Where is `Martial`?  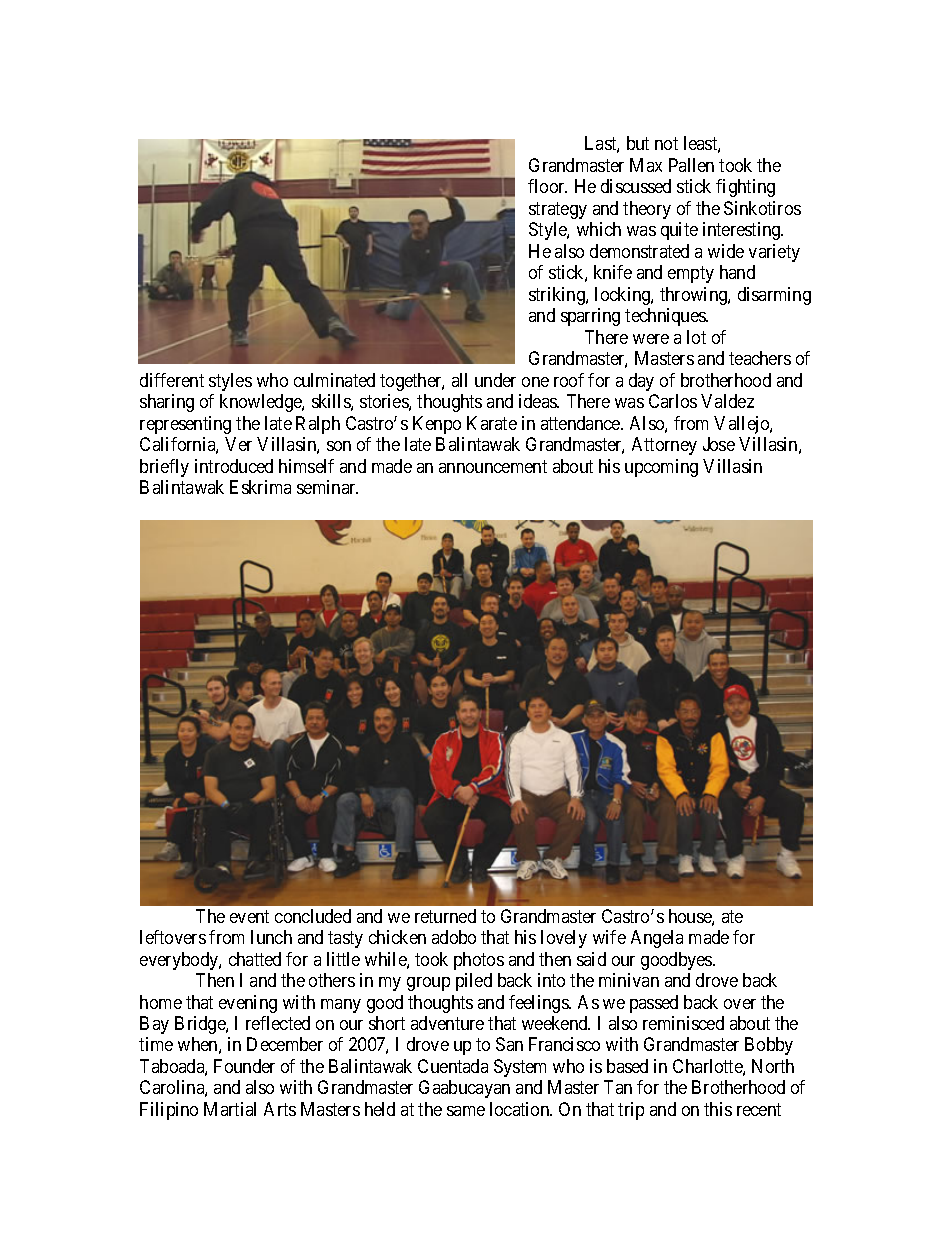
Martial is located at coordinates (230, 1109).
